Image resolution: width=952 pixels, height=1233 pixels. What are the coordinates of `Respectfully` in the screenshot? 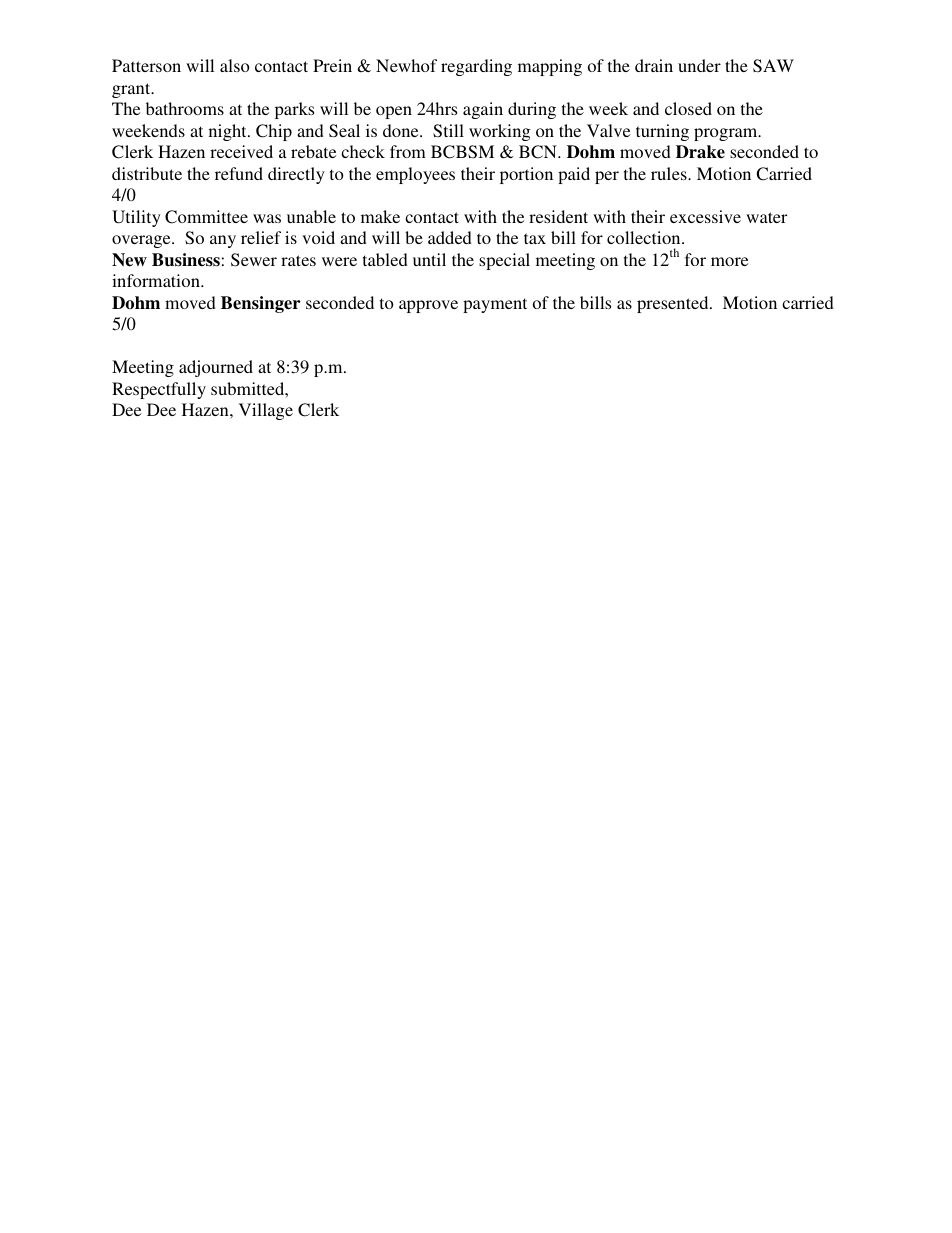 It's located at (159, 390).
